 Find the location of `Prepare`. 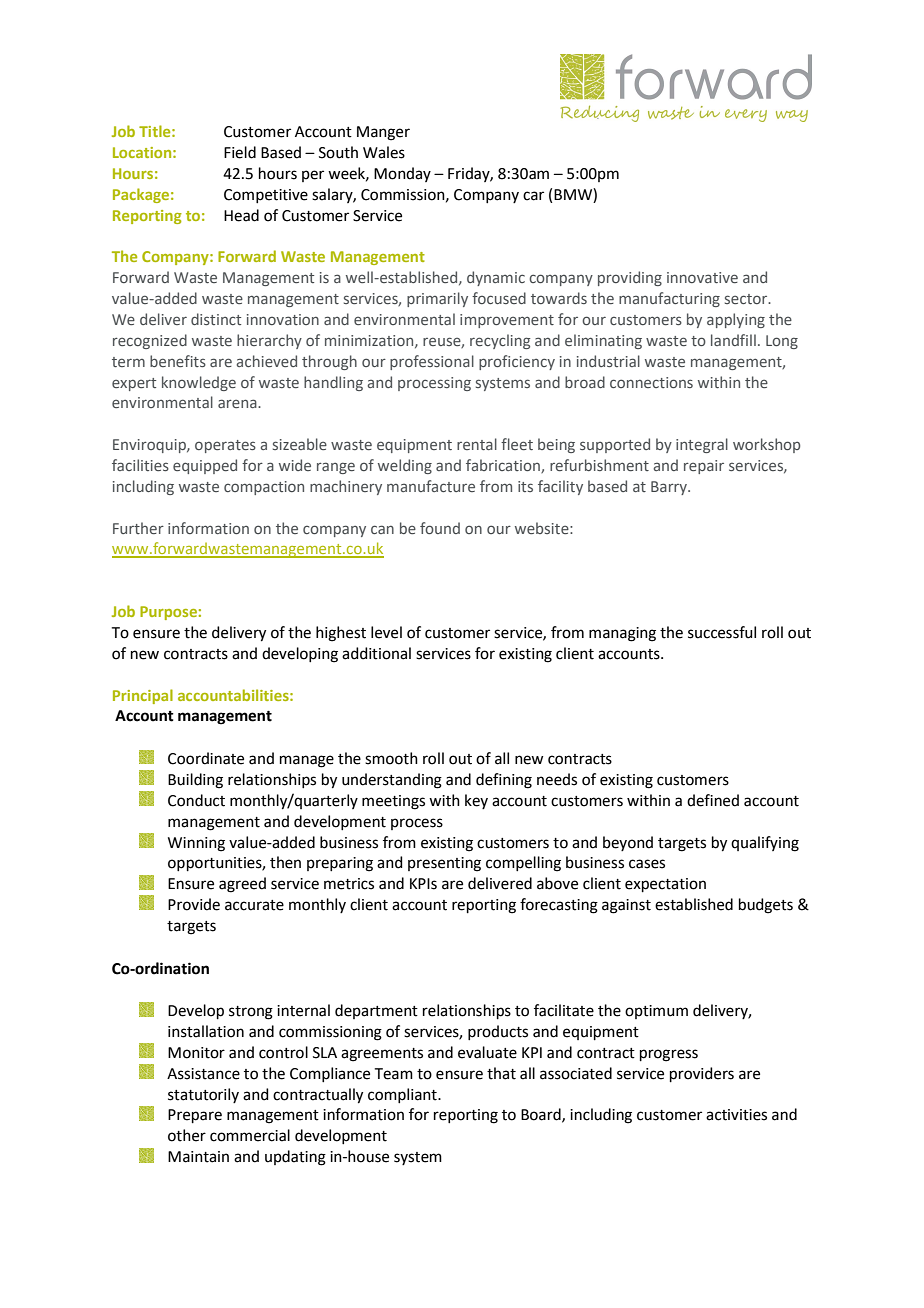

Prepare is located at coordinates (195, 1116).
